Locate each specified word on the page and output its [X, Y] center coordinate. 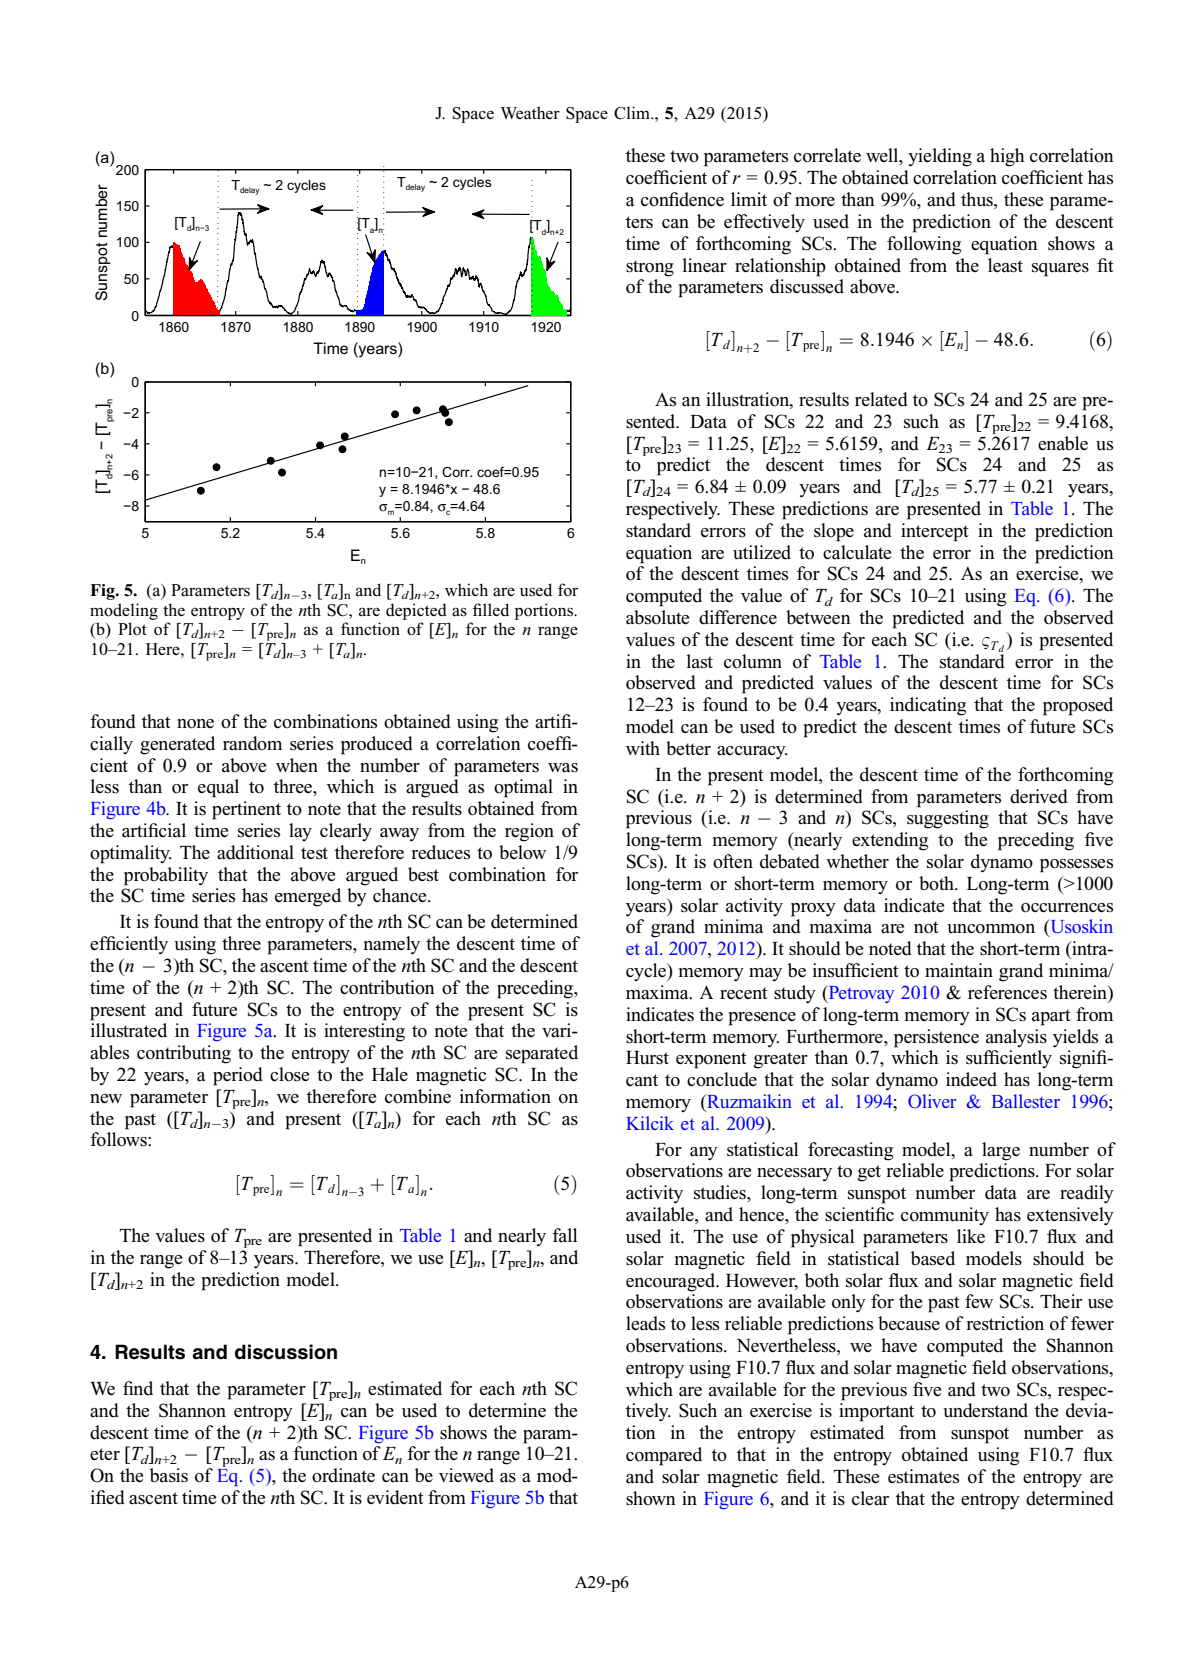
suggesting [948, 819]
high [1007, 157]
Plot [132, 628]
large [1001, 1151]
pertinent [246, 810]
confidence [682, 199]
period [238, 1076]
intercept [935, 532]
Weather [530, 112]
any [704, 1154]
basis [169, 1475]
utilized [762, 552]
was [563, 768]
